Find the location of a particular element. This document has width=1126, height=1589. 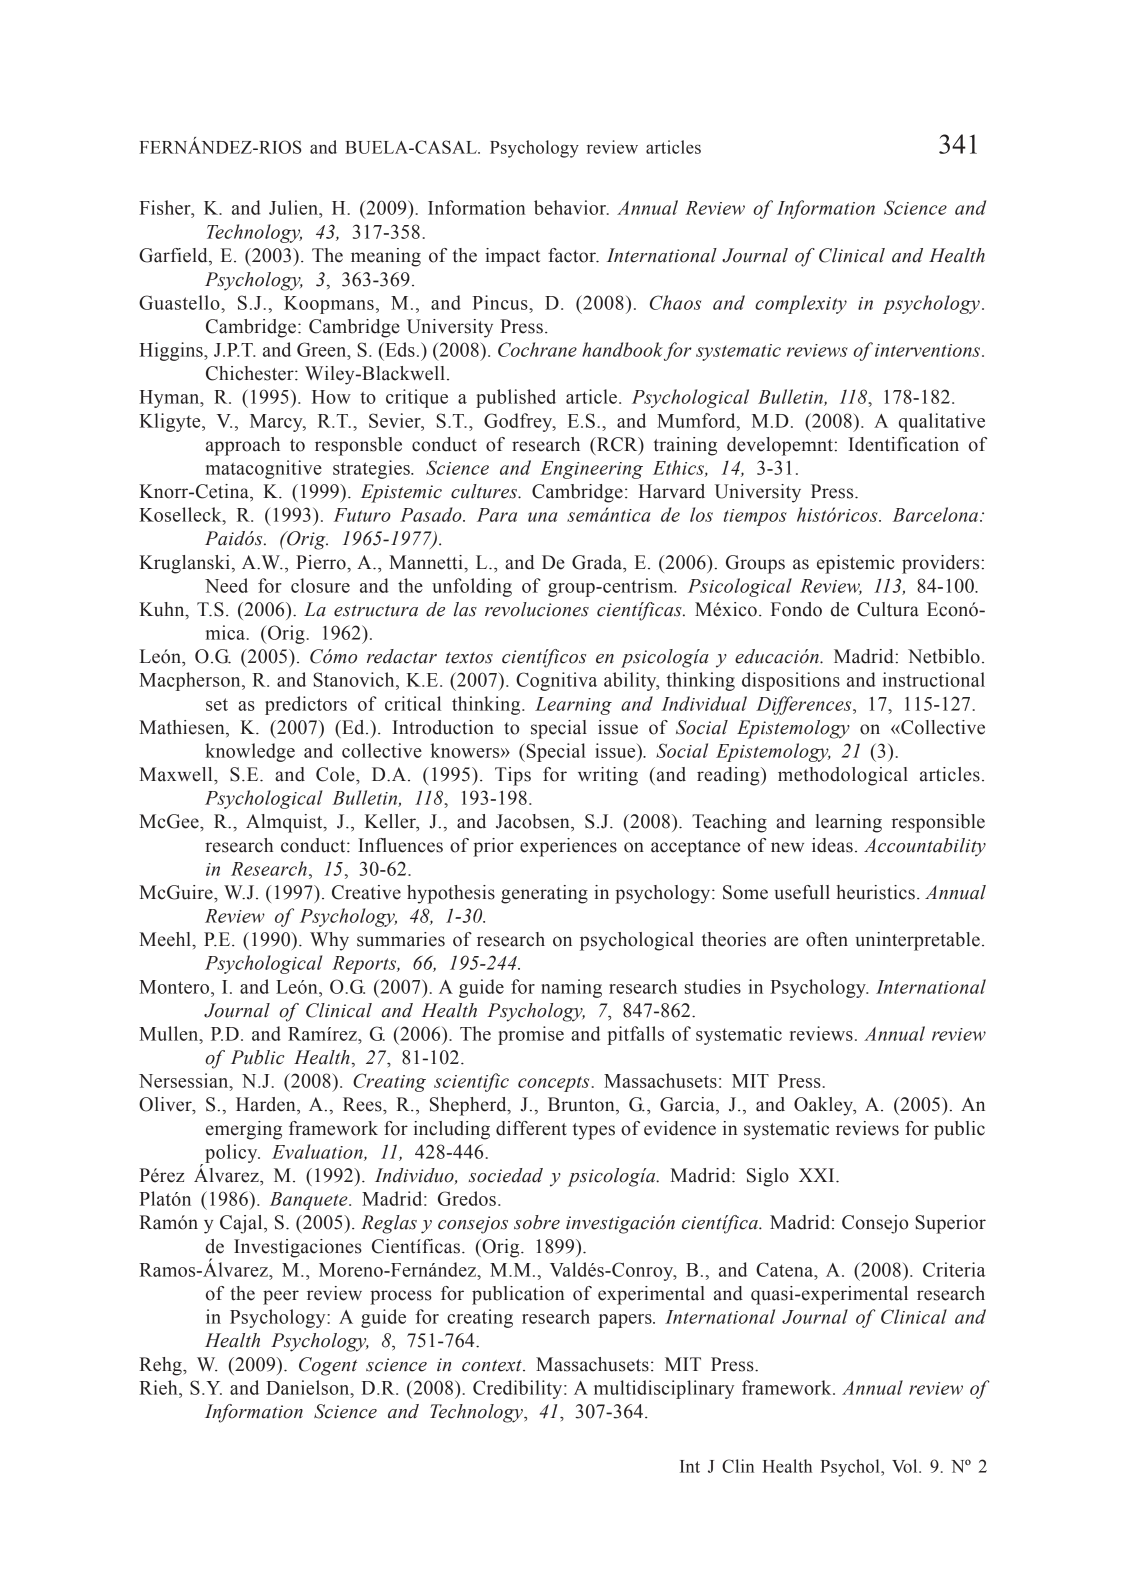

often is located at coordinates (827, 939).
